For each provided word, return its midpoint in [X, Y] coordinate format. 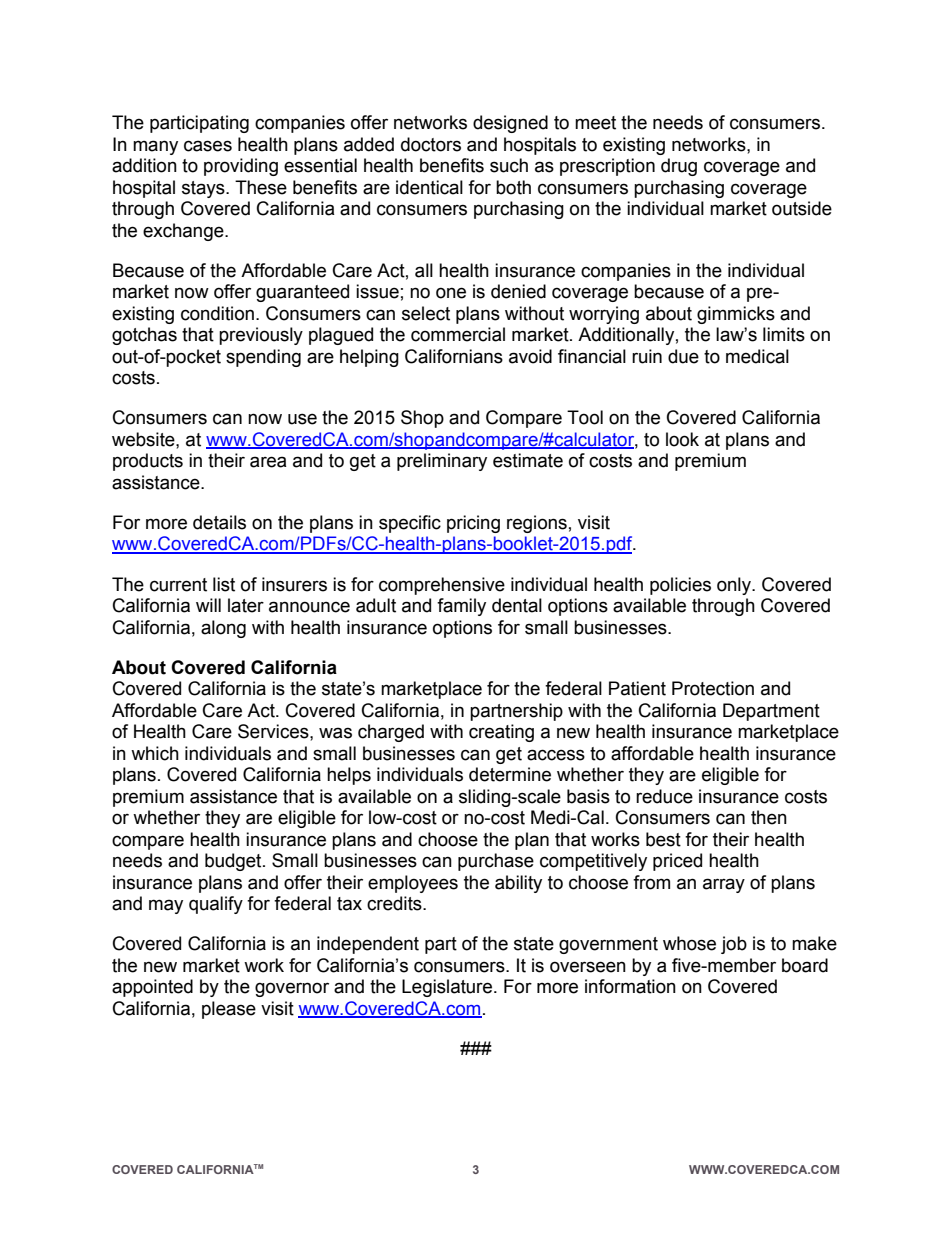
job [734, 945]
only [735, 586]
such [509, 165]
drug [679, 167]
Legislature [448, 988]
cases [208, 146]
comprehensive [442, 586]
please [229, 1010]
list [224, 584]
